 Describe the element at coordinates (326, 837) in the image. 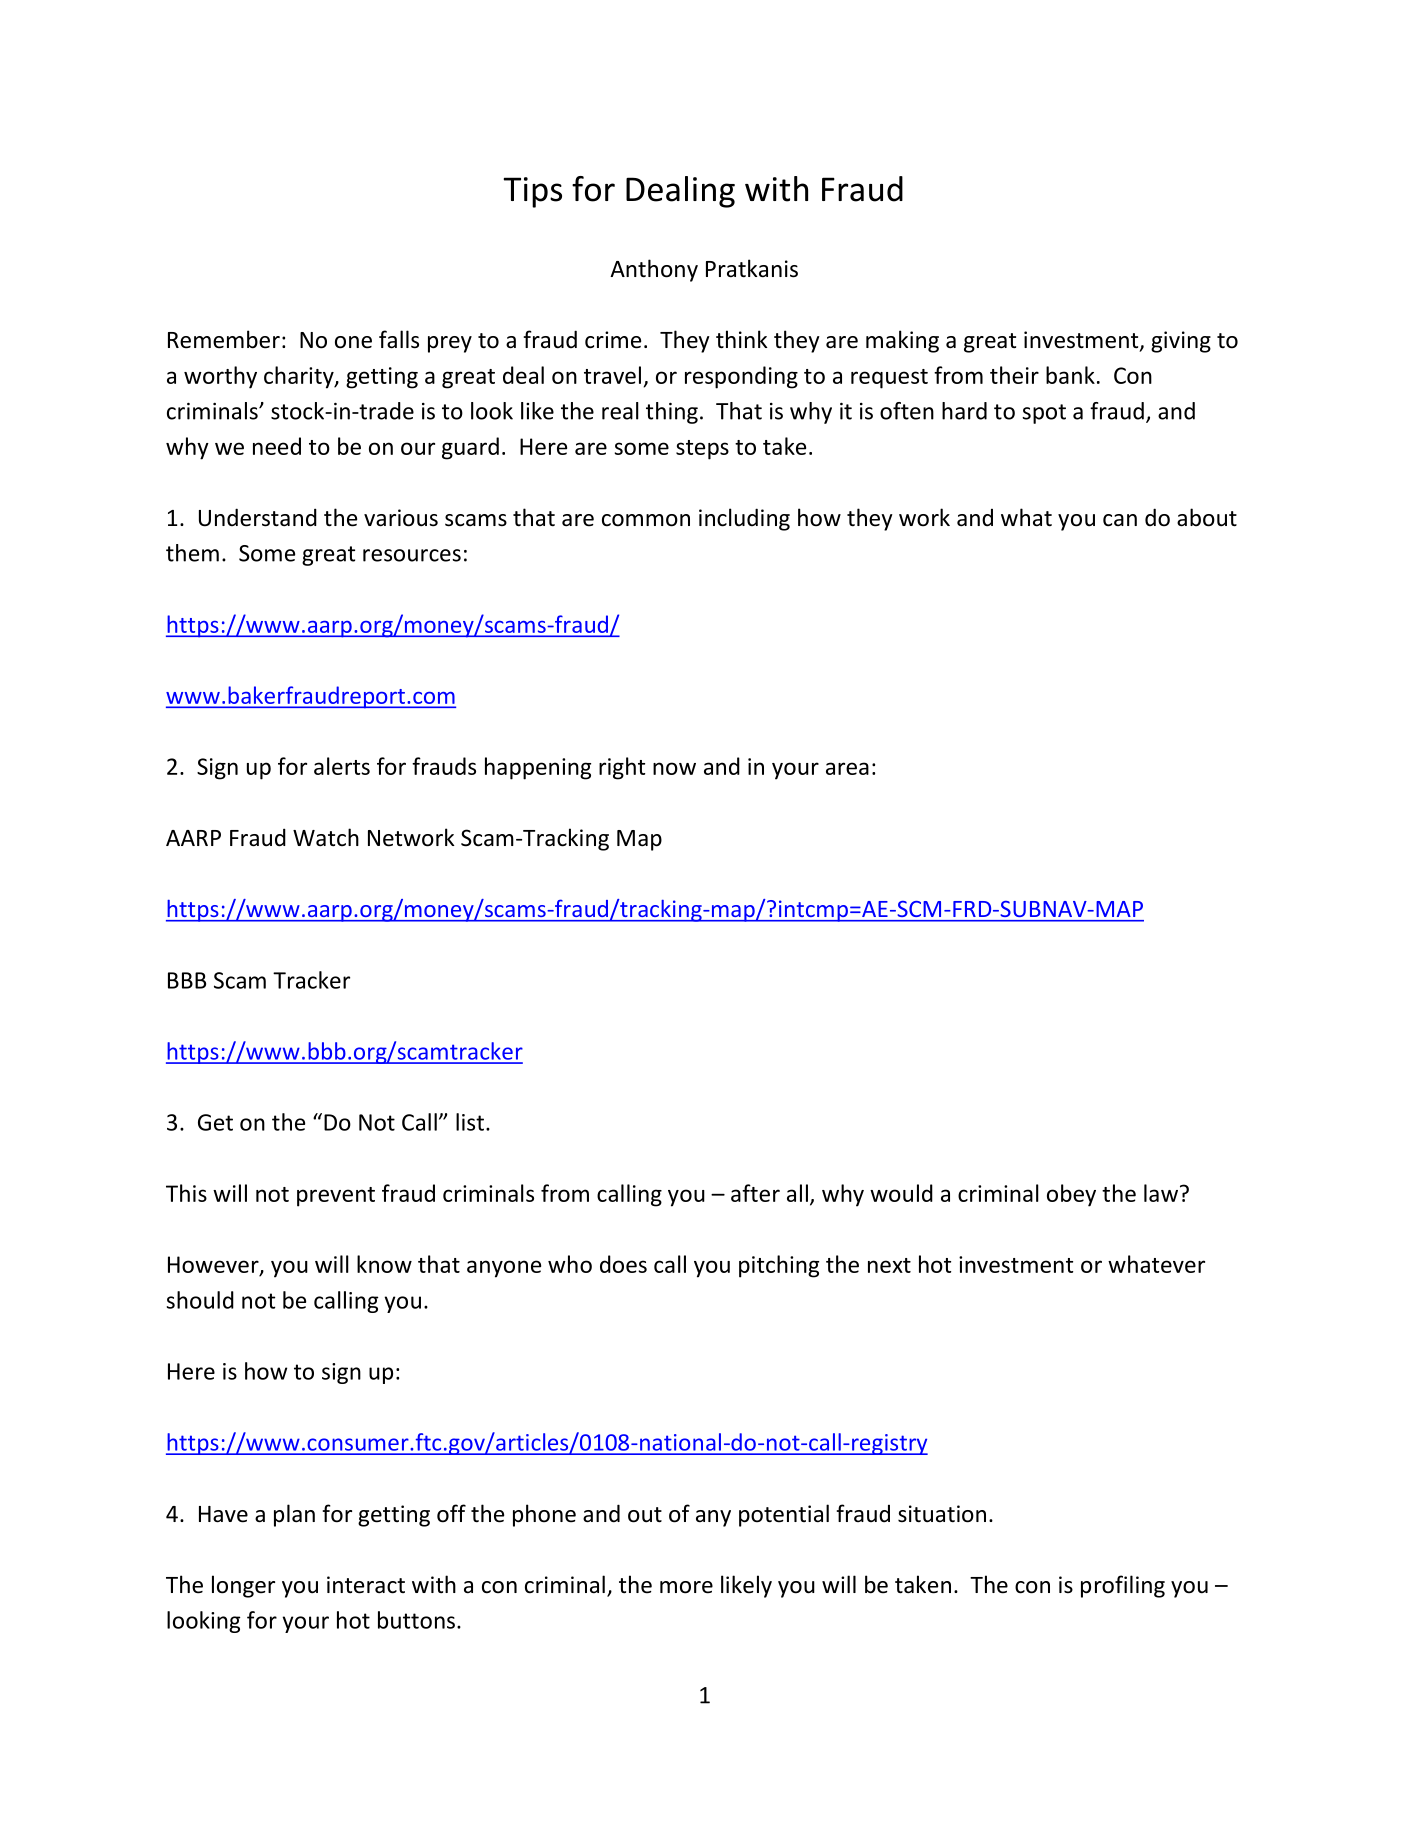

I see `Watch` at that location.
